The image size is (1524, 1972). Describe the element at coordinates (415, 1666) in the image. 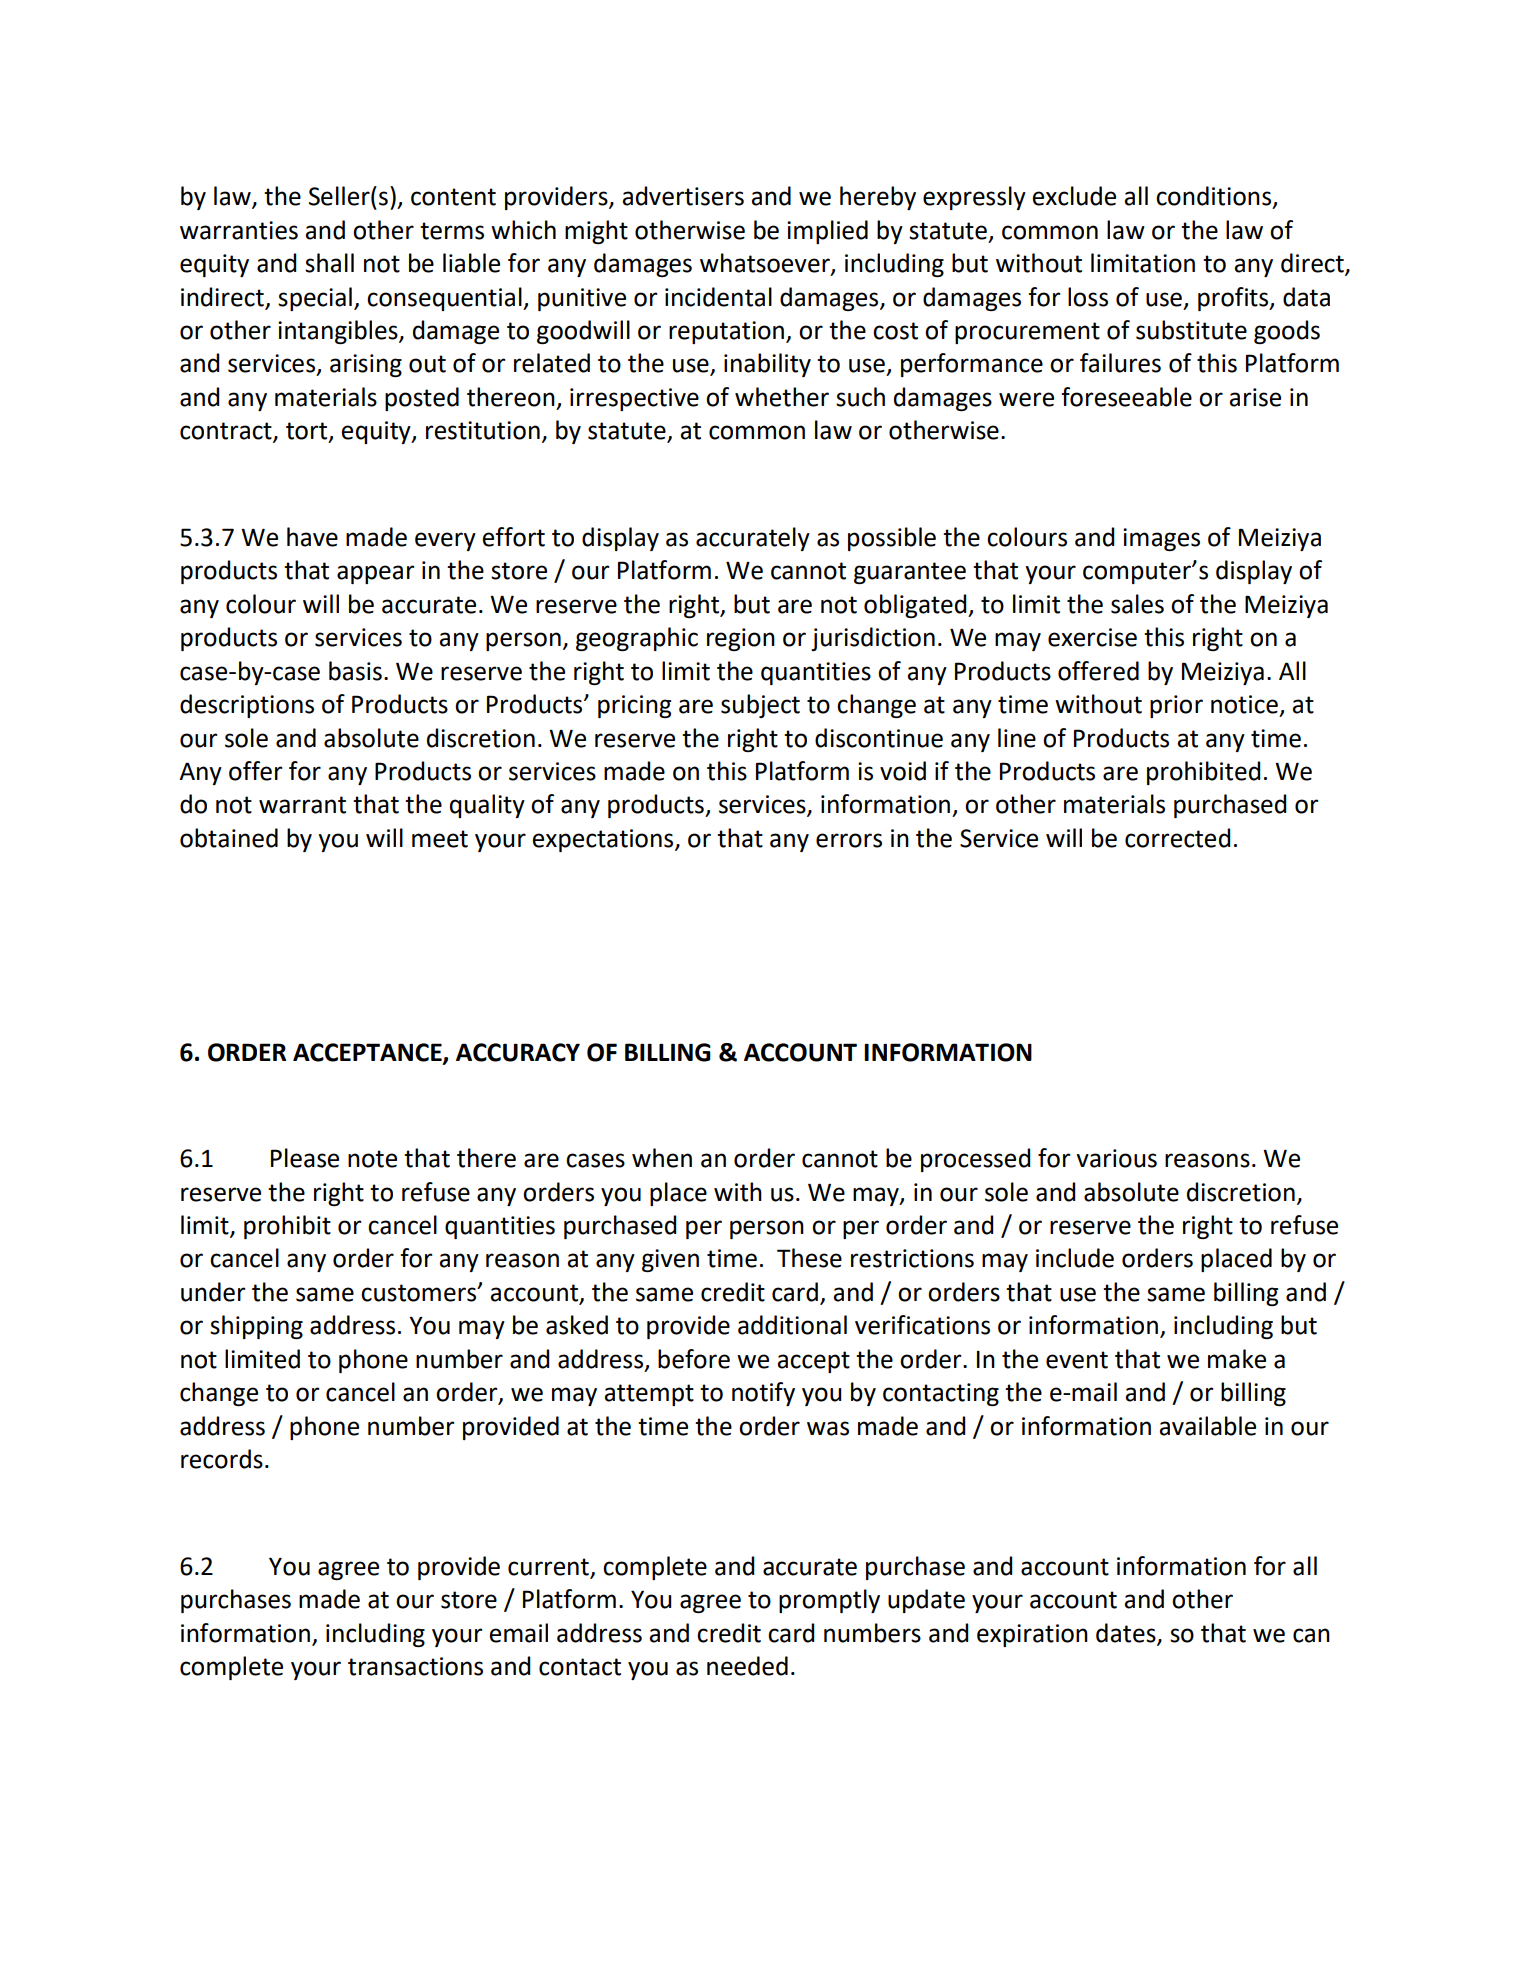

I see `transactions` at that location.
